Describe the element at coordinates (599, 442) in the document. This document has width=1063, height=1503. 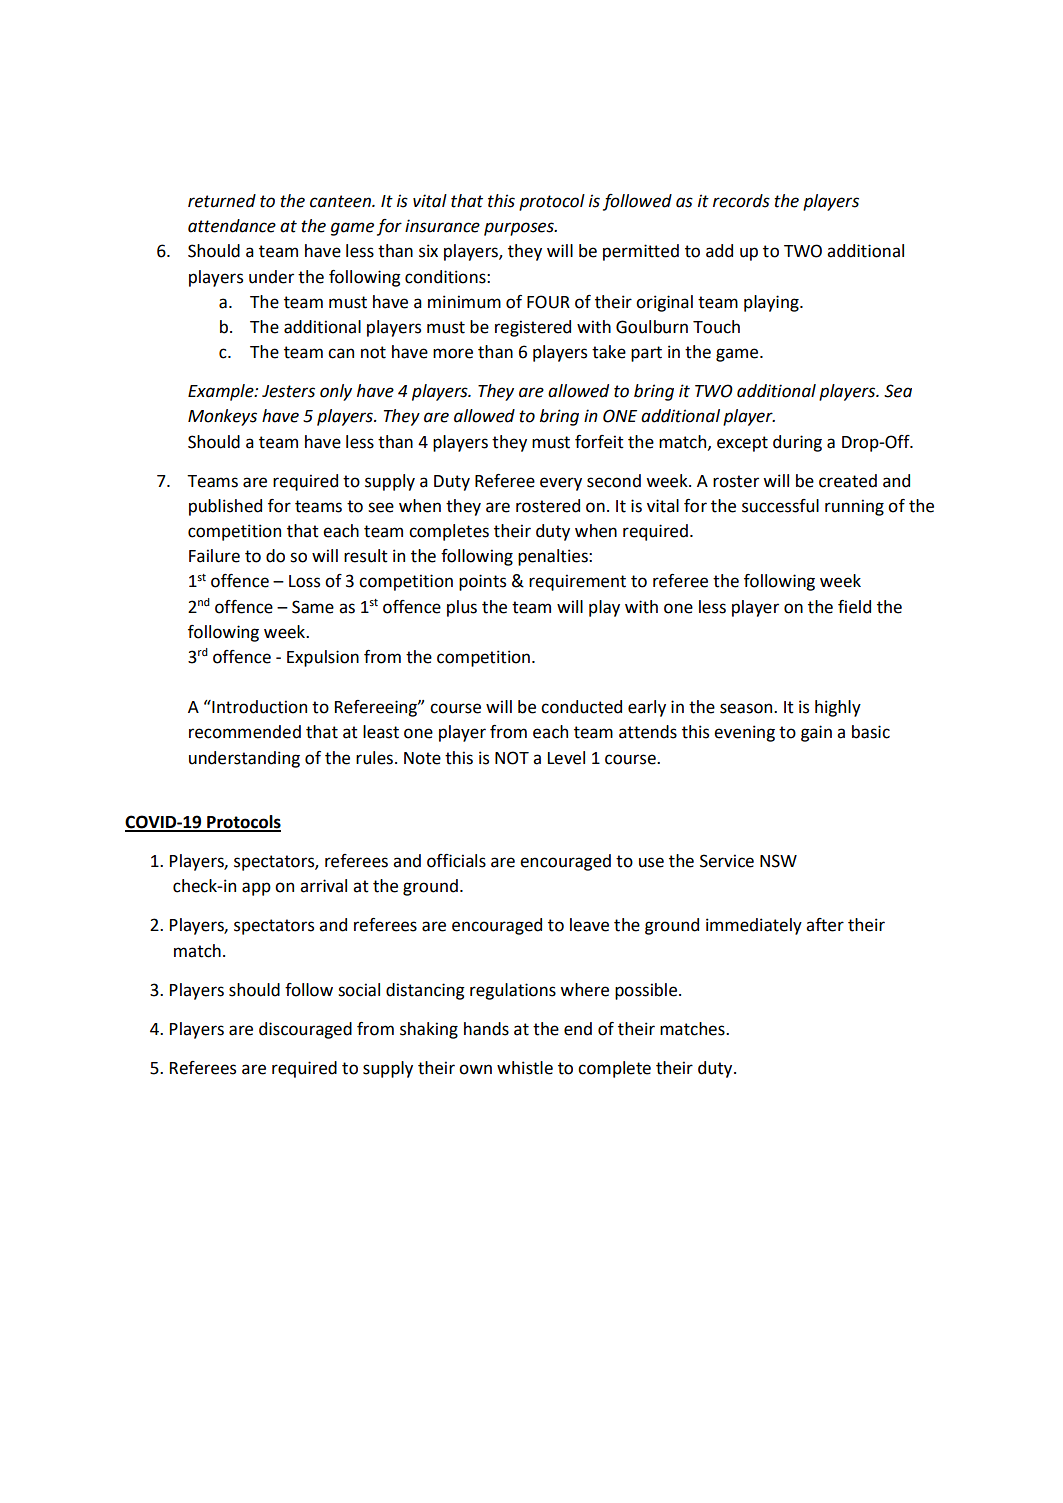
I see `forfeit` at that location.
